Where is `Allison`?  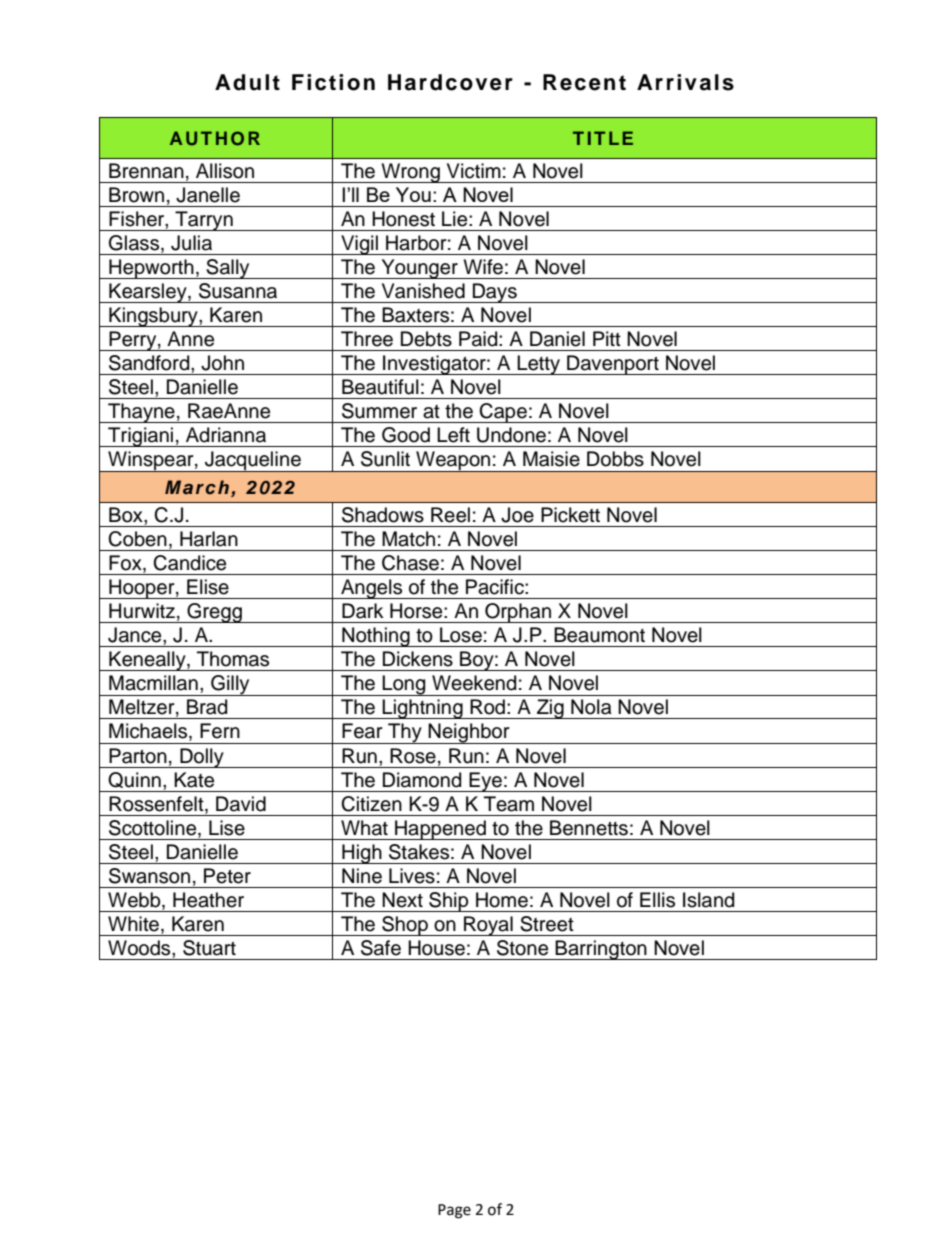 Allison is located at coordinates (225, 171).
